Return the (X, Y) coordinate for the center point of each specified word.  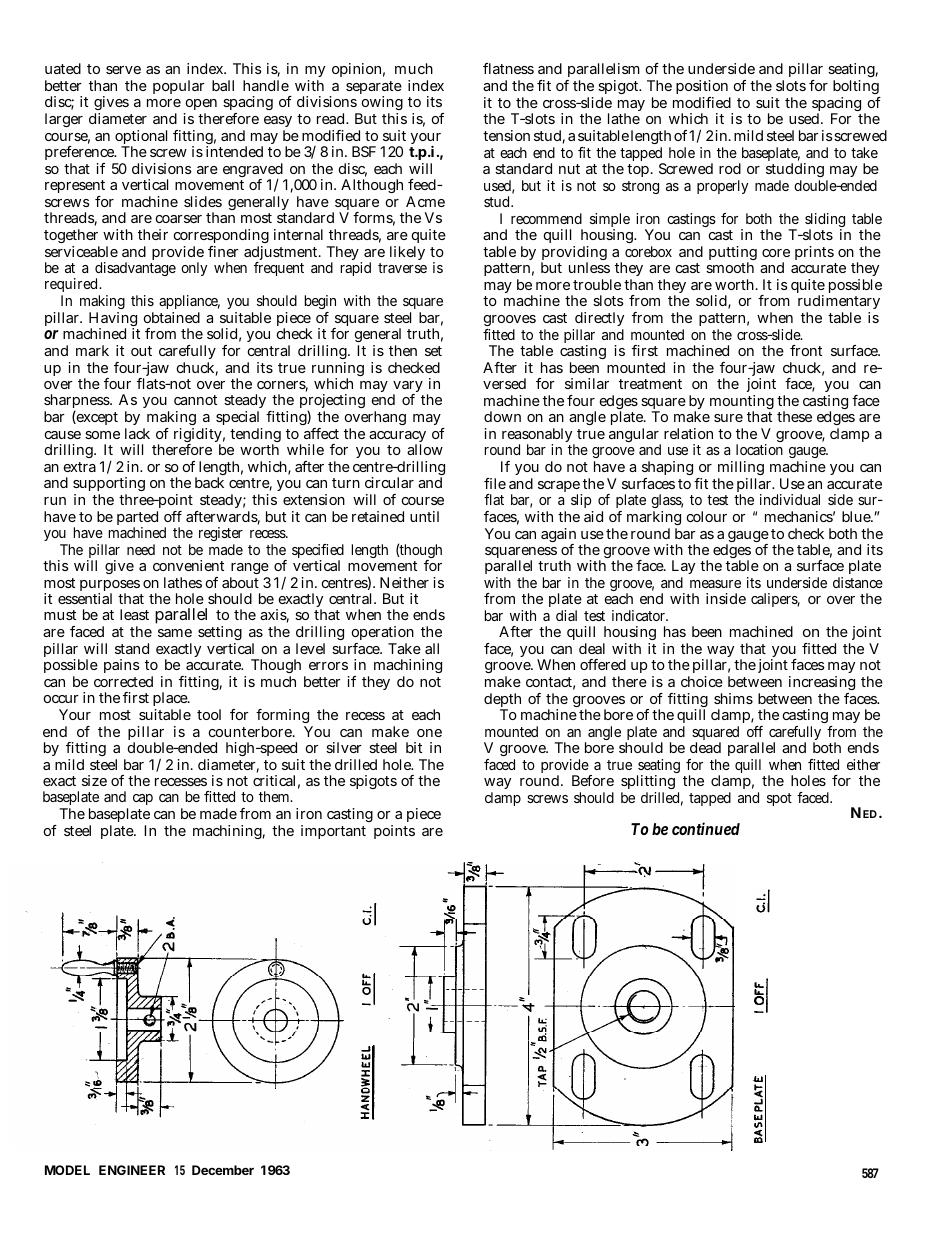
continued (706, 828)
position (703, 89)
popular (179, 87)
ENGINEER (132, 1170)
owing (381, 105)
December (223, 1170)
